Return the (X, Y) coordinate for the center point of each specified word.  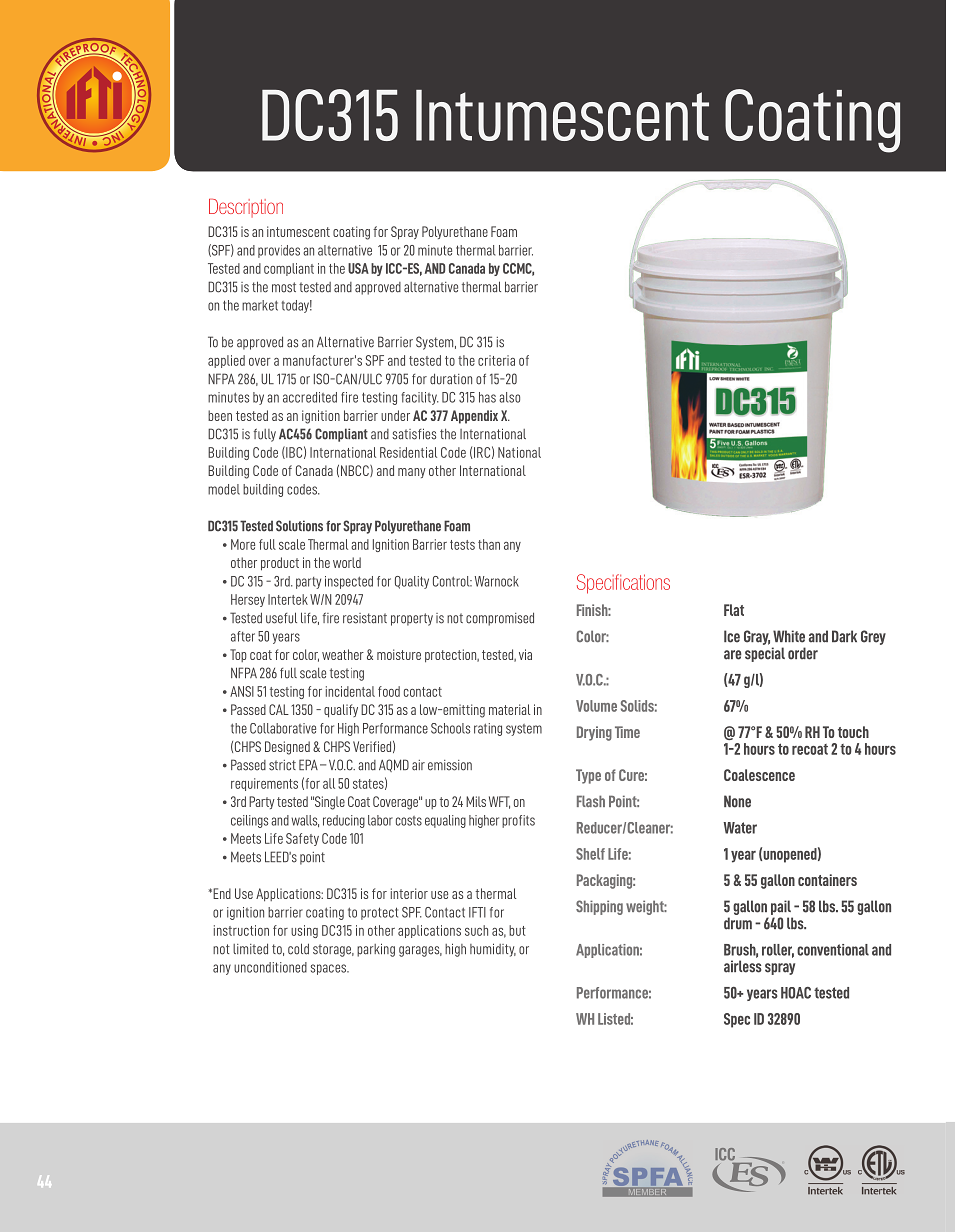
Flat (734, 610)
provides (279, 251)
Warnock (497, 581)
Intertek (288, 599)
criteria (496, 360)
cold (298, 949)
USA (358, 268)
